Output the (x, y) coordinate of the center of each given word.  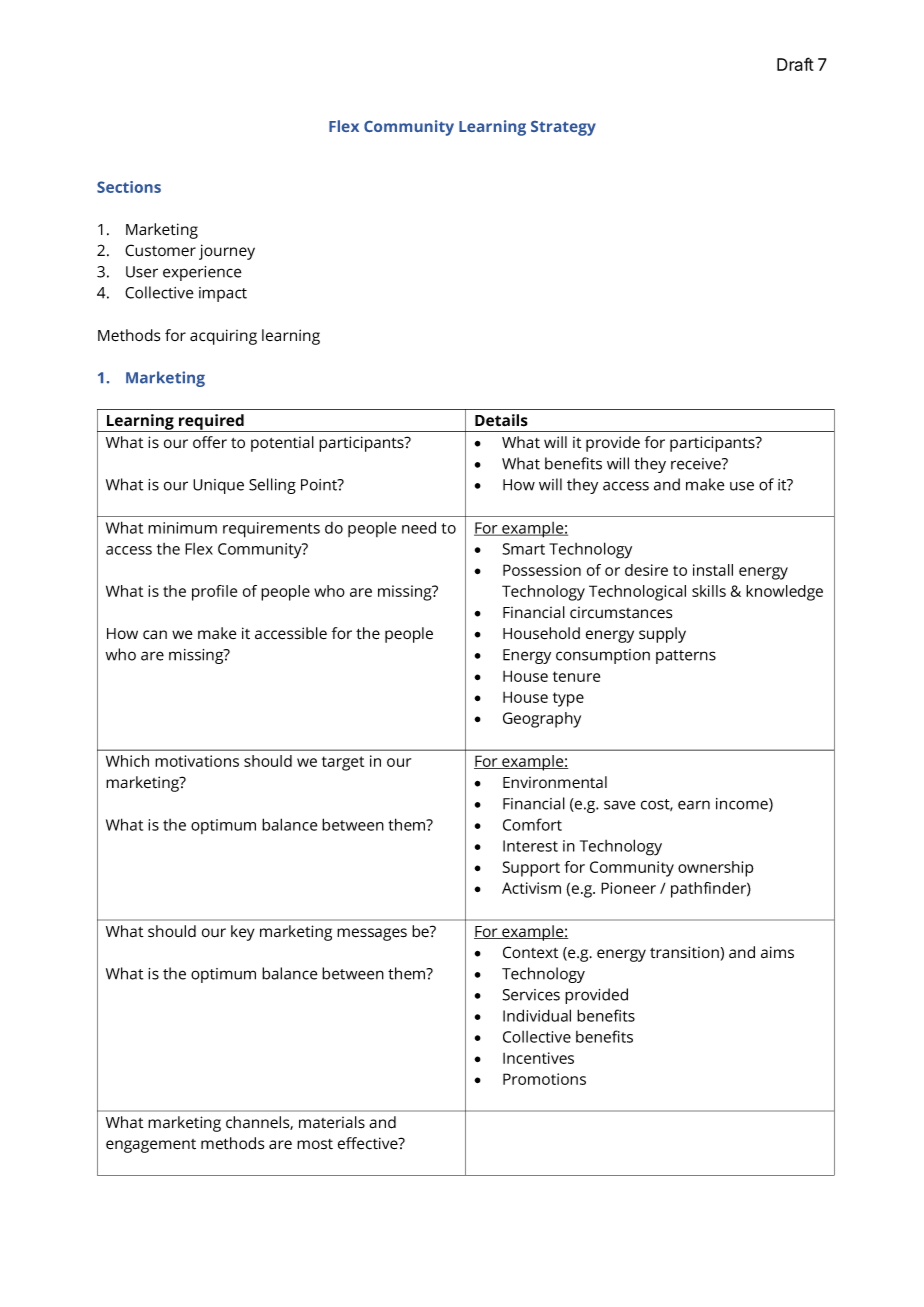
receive (697, 464)
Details (501, 420)
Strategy (563, 128)
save (620, 805)
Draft (795, 64)
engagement (151, 1146)
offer (210, 442)
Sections (129, 187)
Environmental (555, 782)
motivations (197, 761)
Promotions (544, 1079)
